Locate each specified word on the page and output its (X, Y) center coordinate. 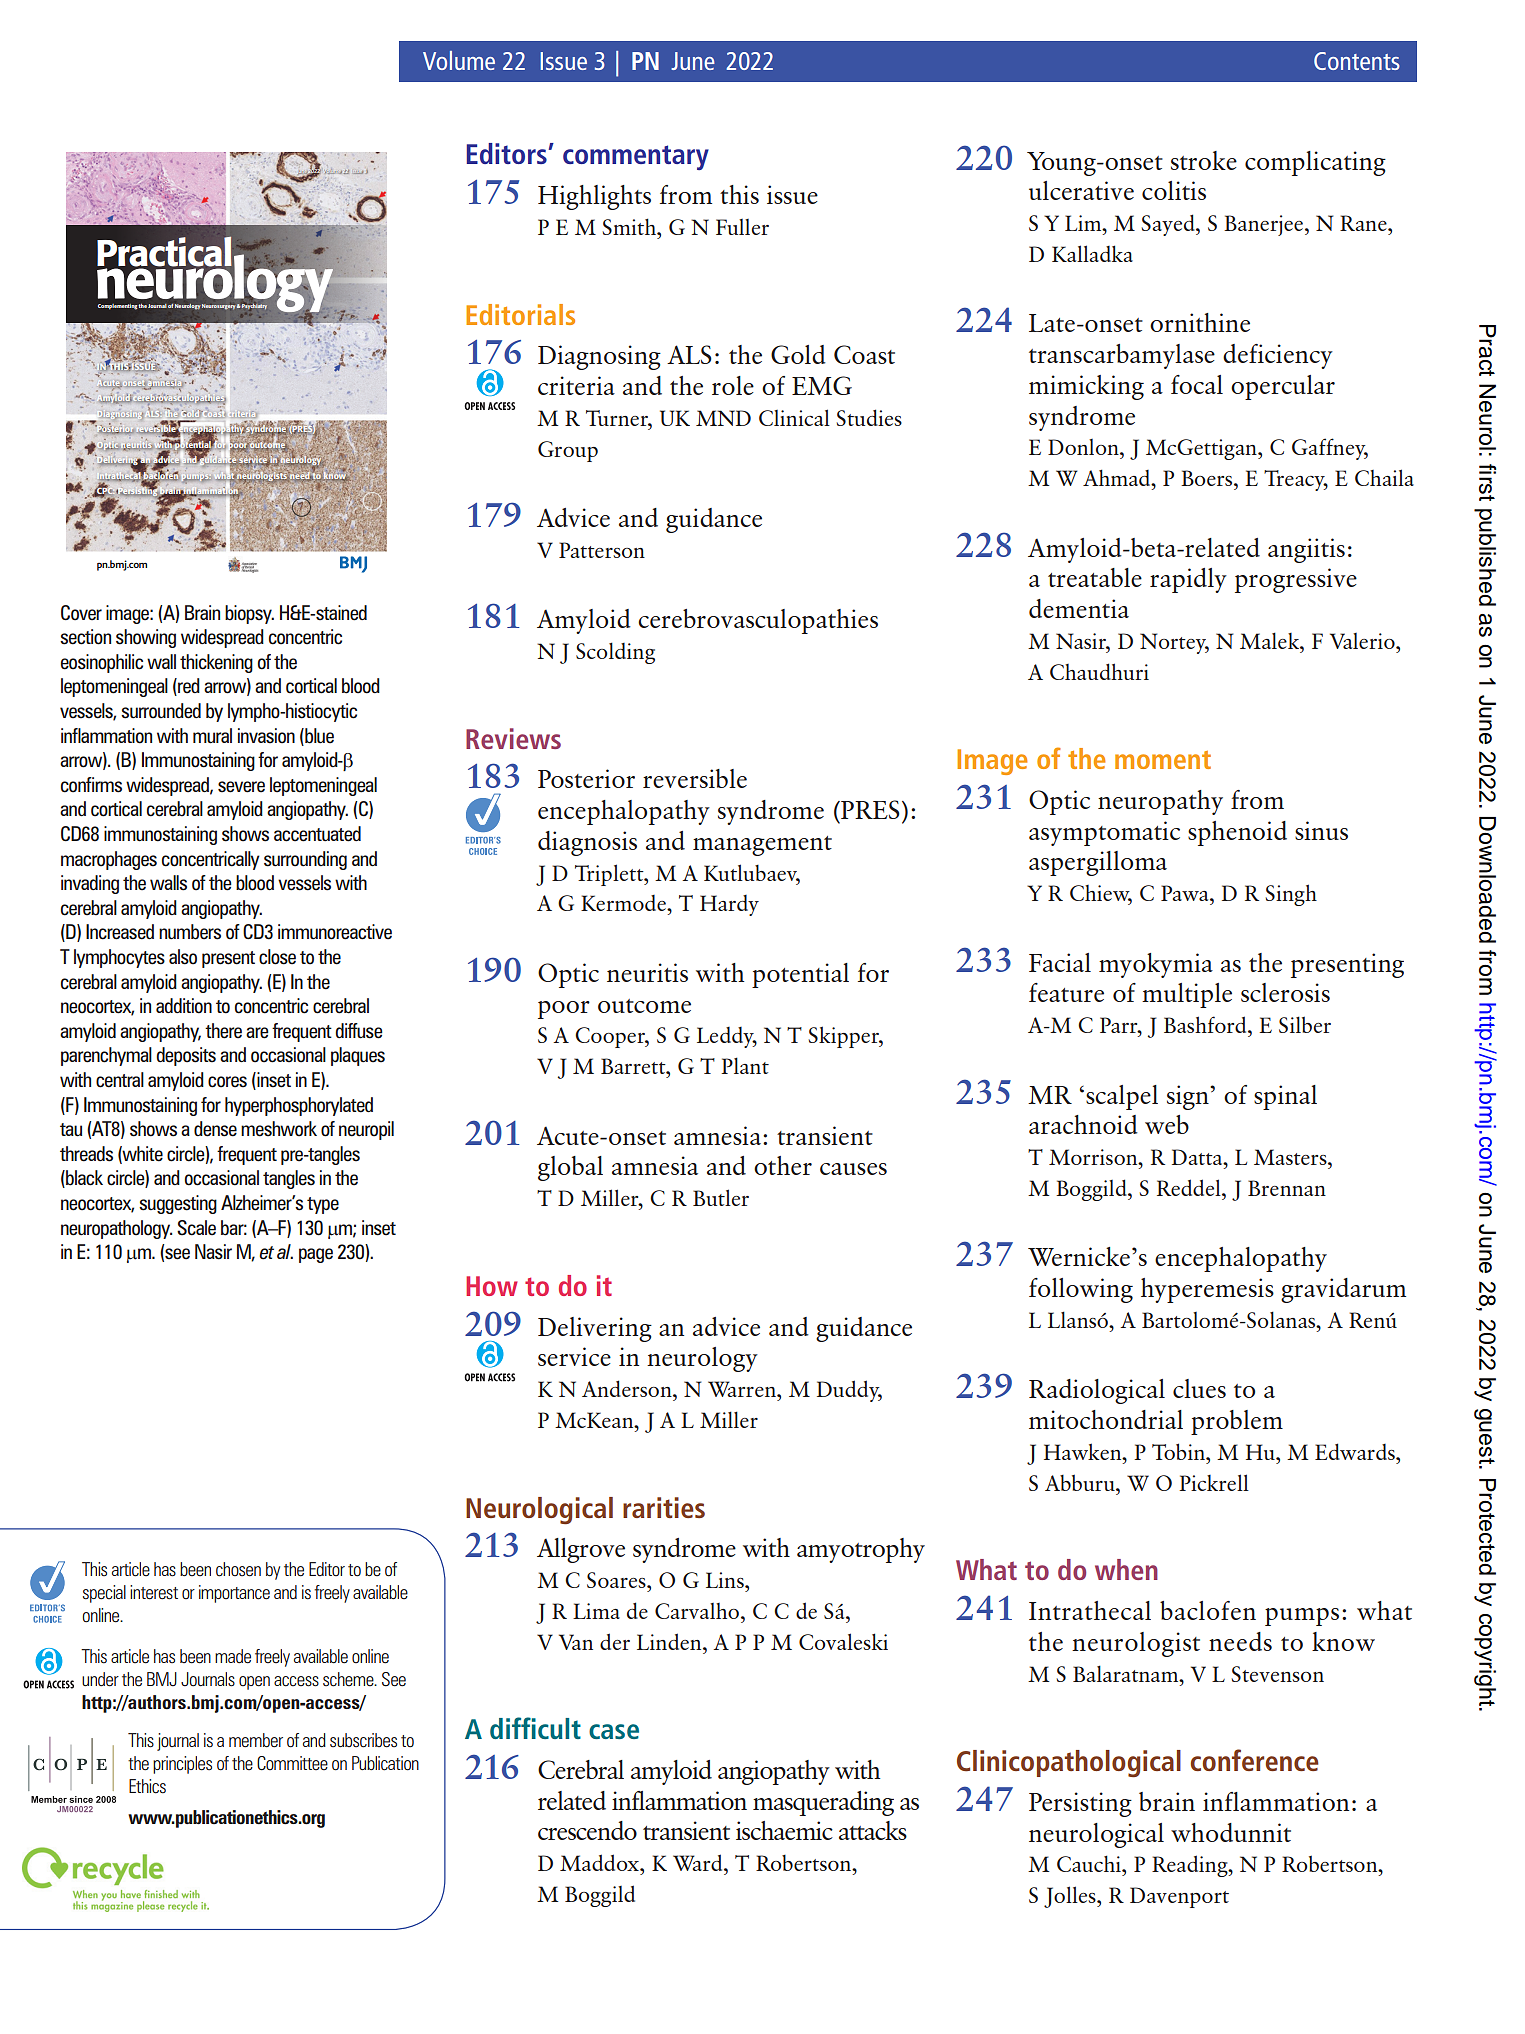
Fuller (742, 227)
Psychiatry (254, 306)
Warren (743, 1389)
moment (1163, 760)
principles (182, 1765)
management (762, 846)
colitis (1174, 190)
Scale (196, 1228)
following (1081, 1290)
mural (212, 736)
